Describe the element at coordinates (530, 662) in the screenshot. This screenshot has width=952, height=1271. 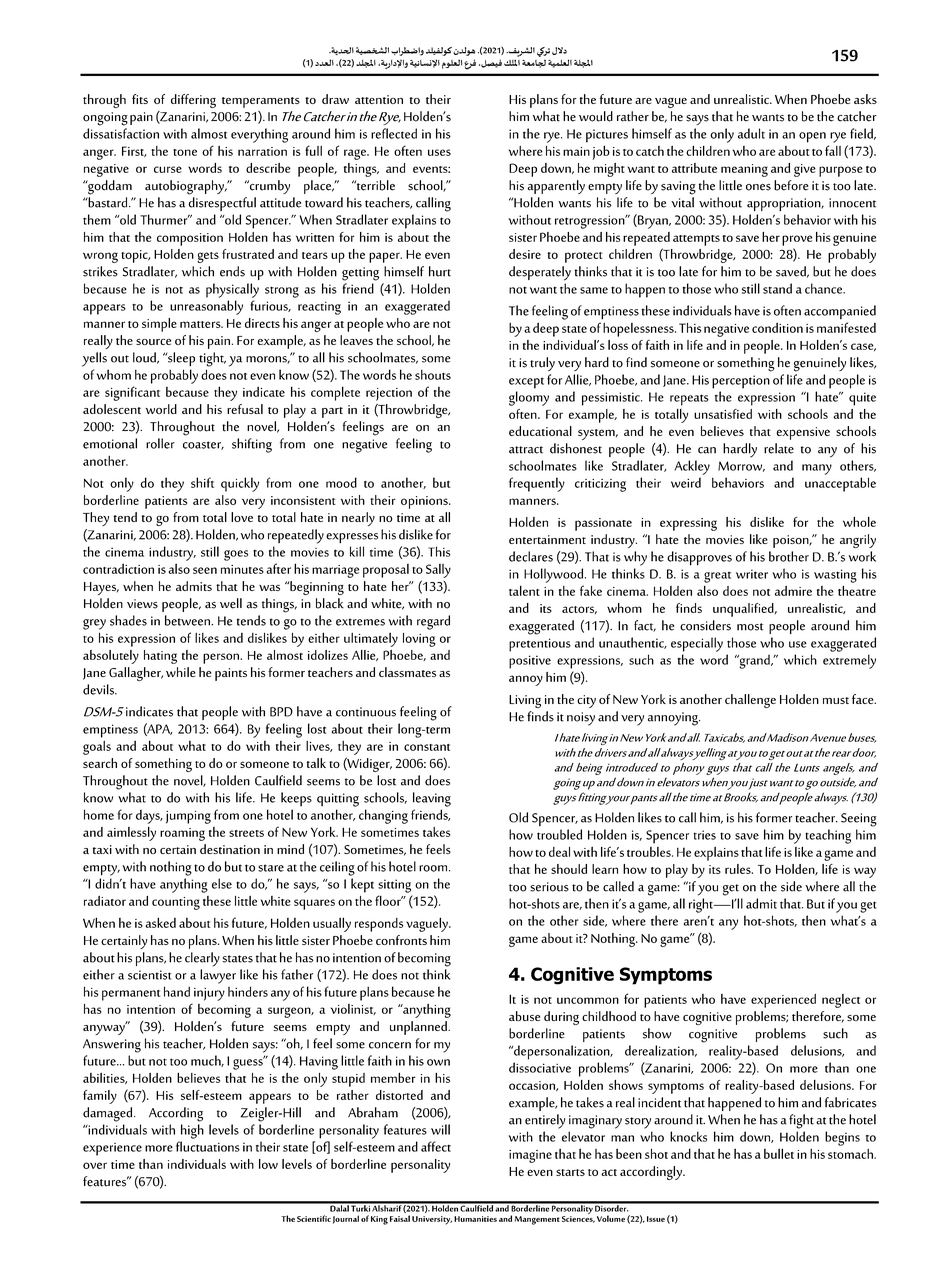
I see `positive` at that location.
